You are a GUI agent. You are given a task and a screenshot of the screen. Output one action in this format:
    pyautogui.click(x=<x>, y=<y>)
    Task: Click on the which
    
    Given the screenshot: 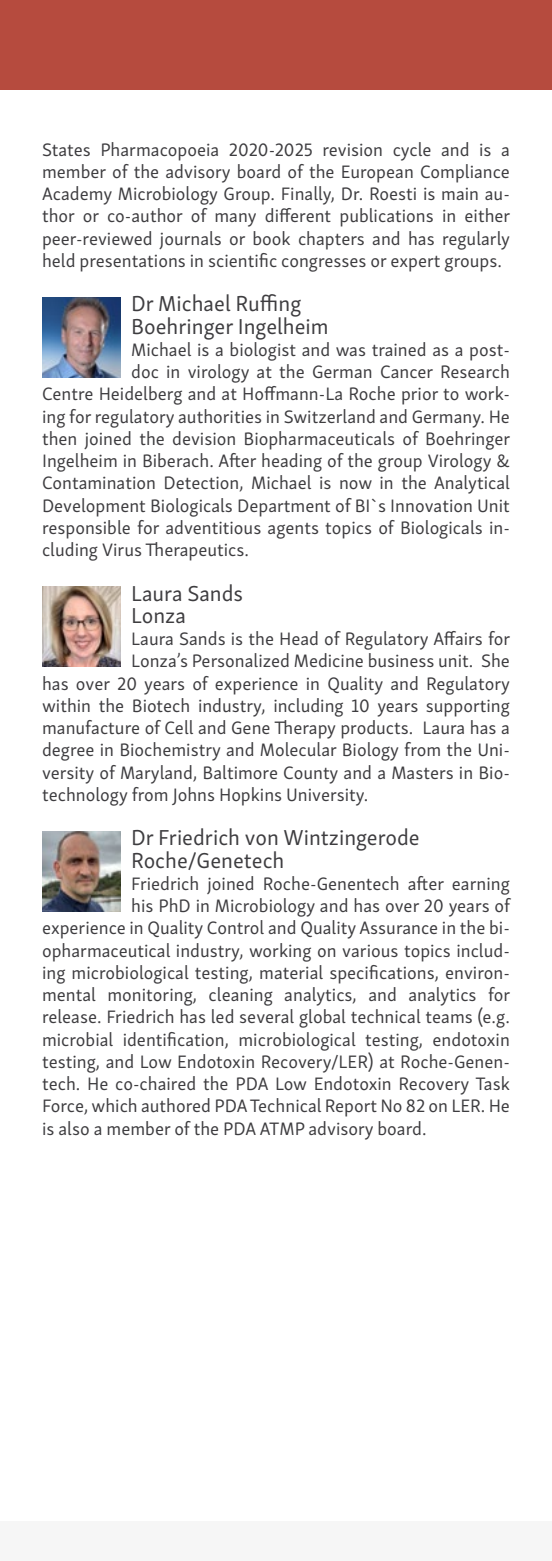 What is the action you would take?
    pyautogui.click(x=114, y=1105)
